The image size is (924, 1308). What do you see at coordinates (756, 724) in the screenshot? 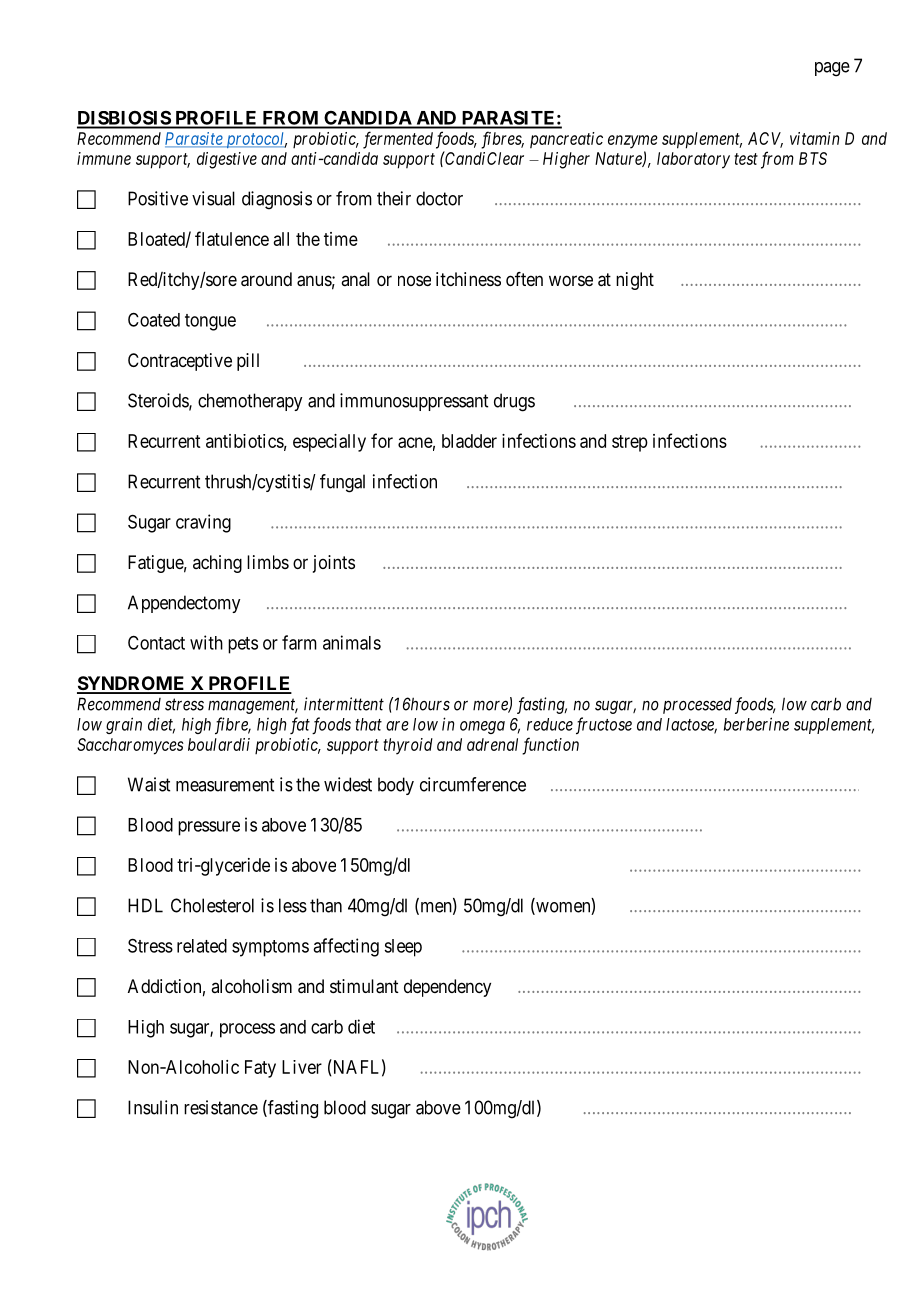
I see `berberine` at bounding box center [756, 724].
